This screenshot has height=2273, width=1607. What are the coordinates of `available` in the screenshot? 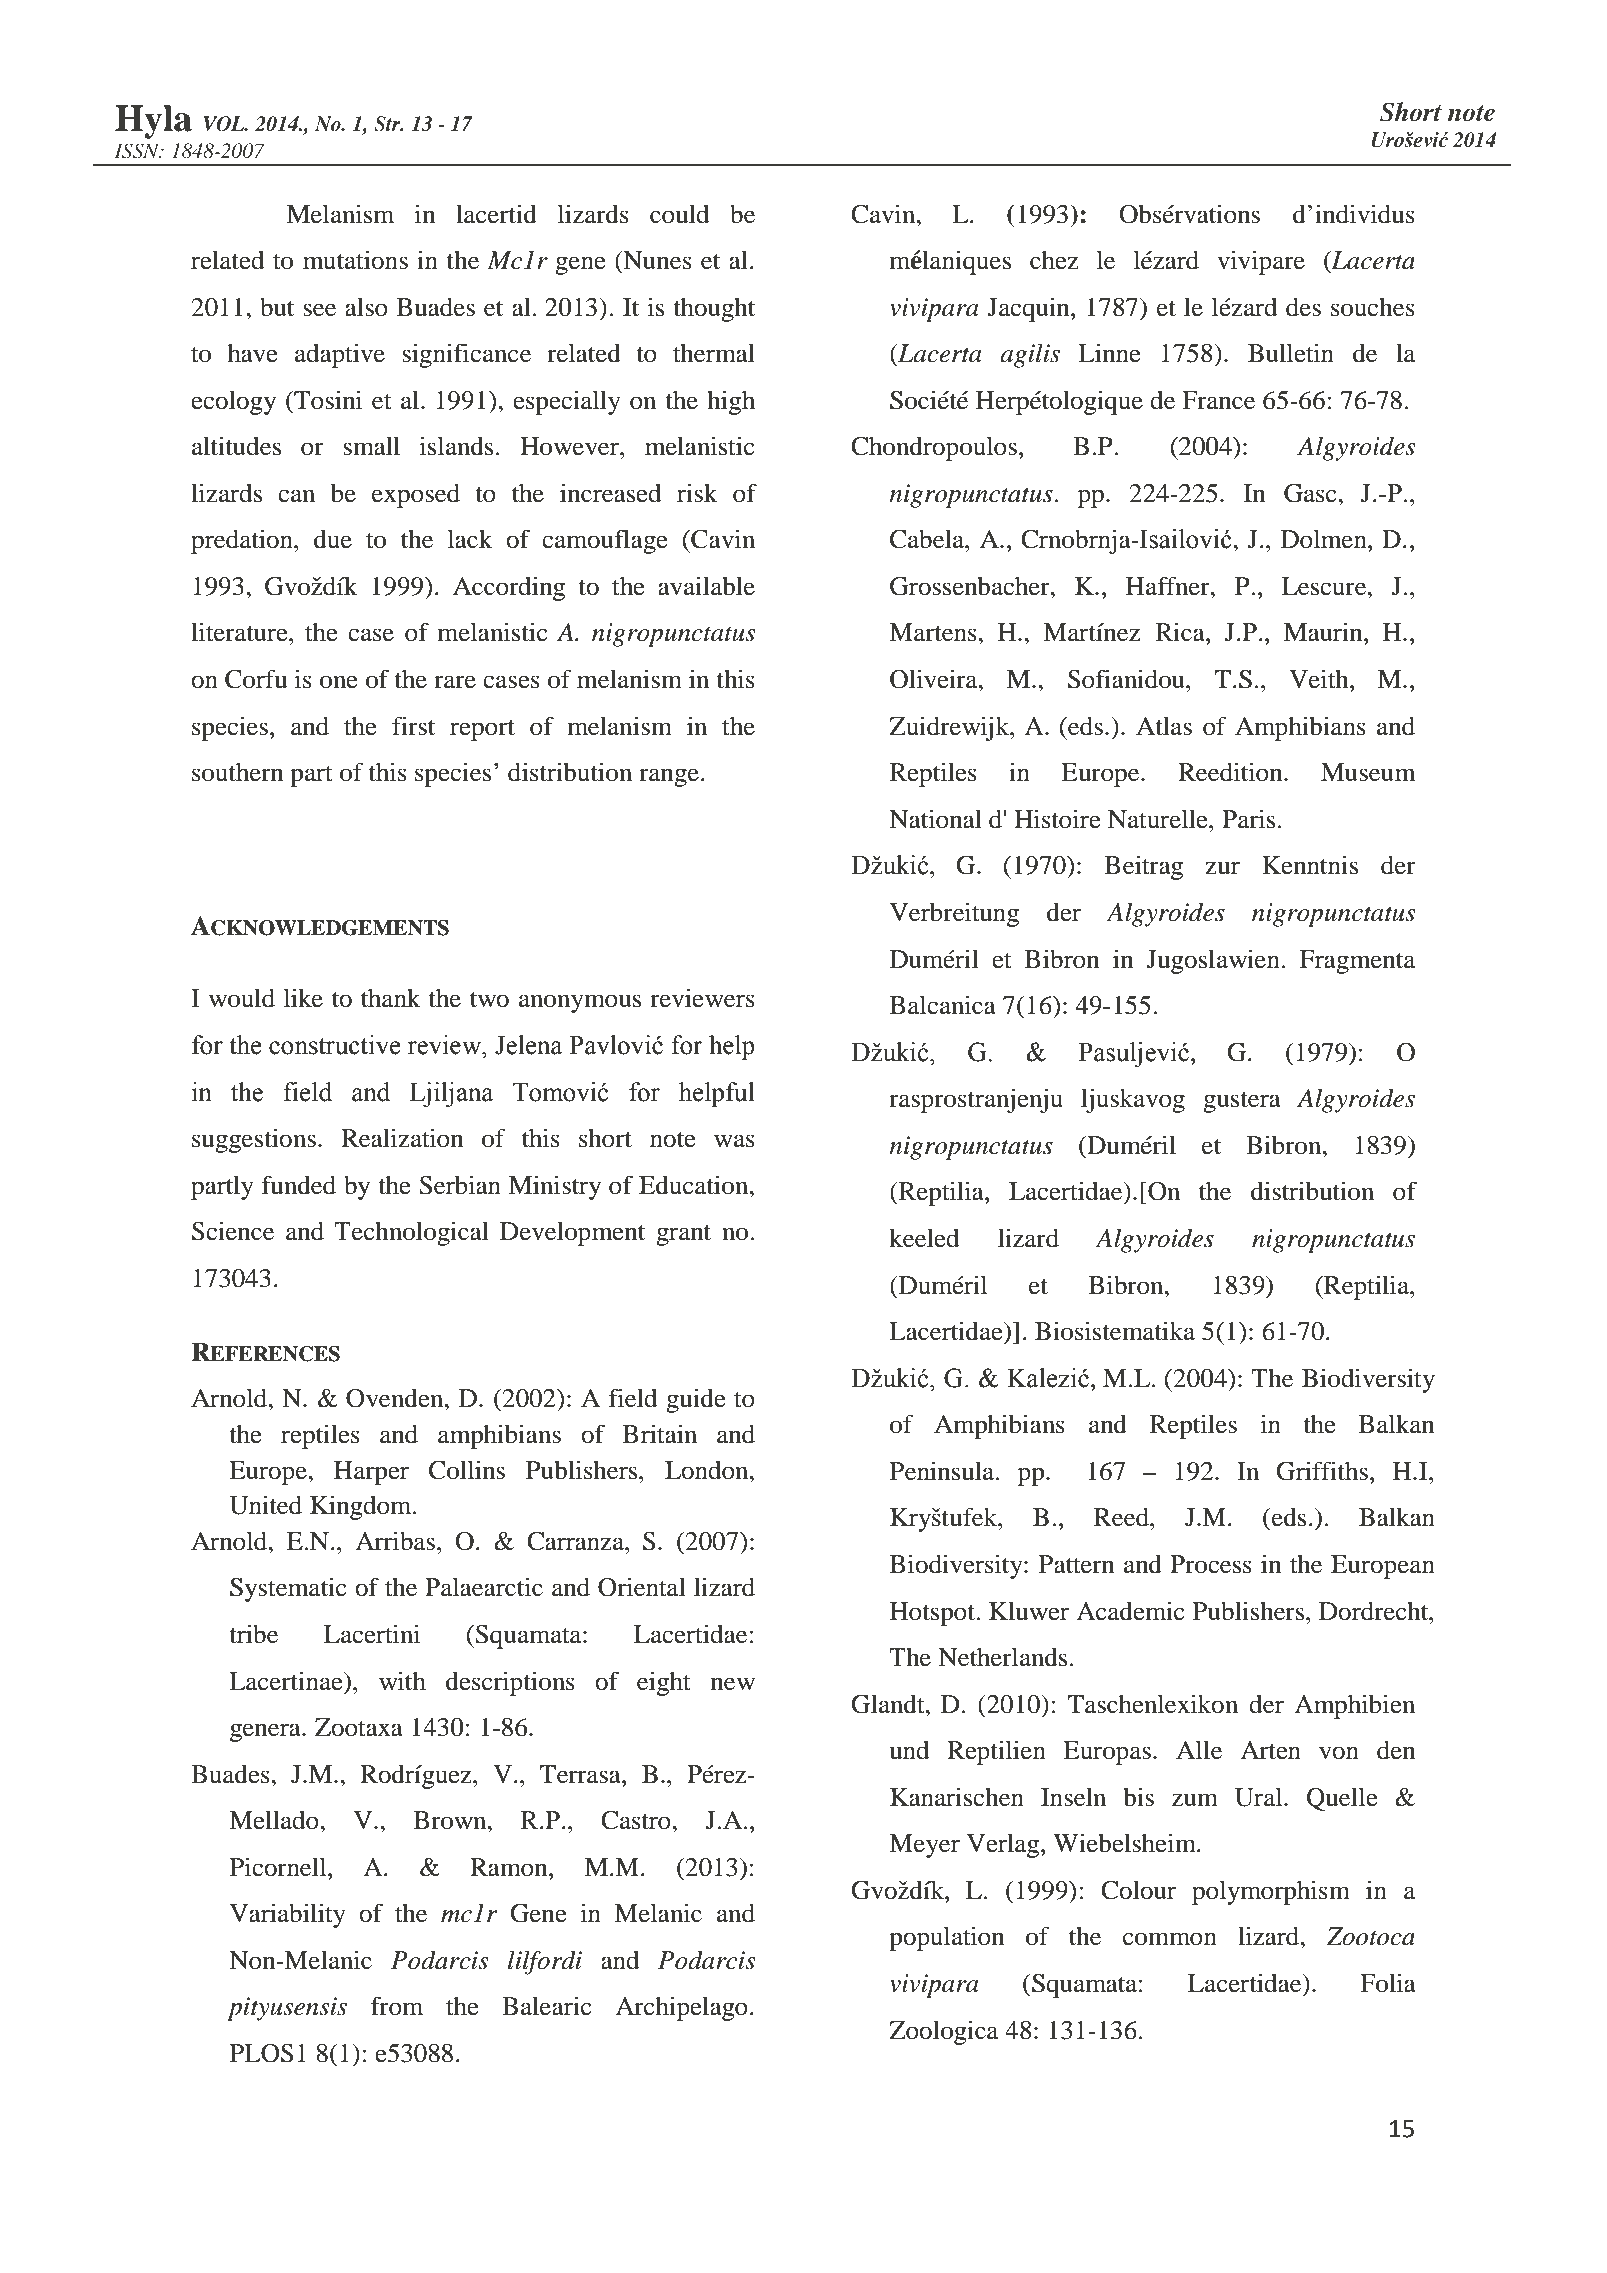 It's located at (706, 586).
